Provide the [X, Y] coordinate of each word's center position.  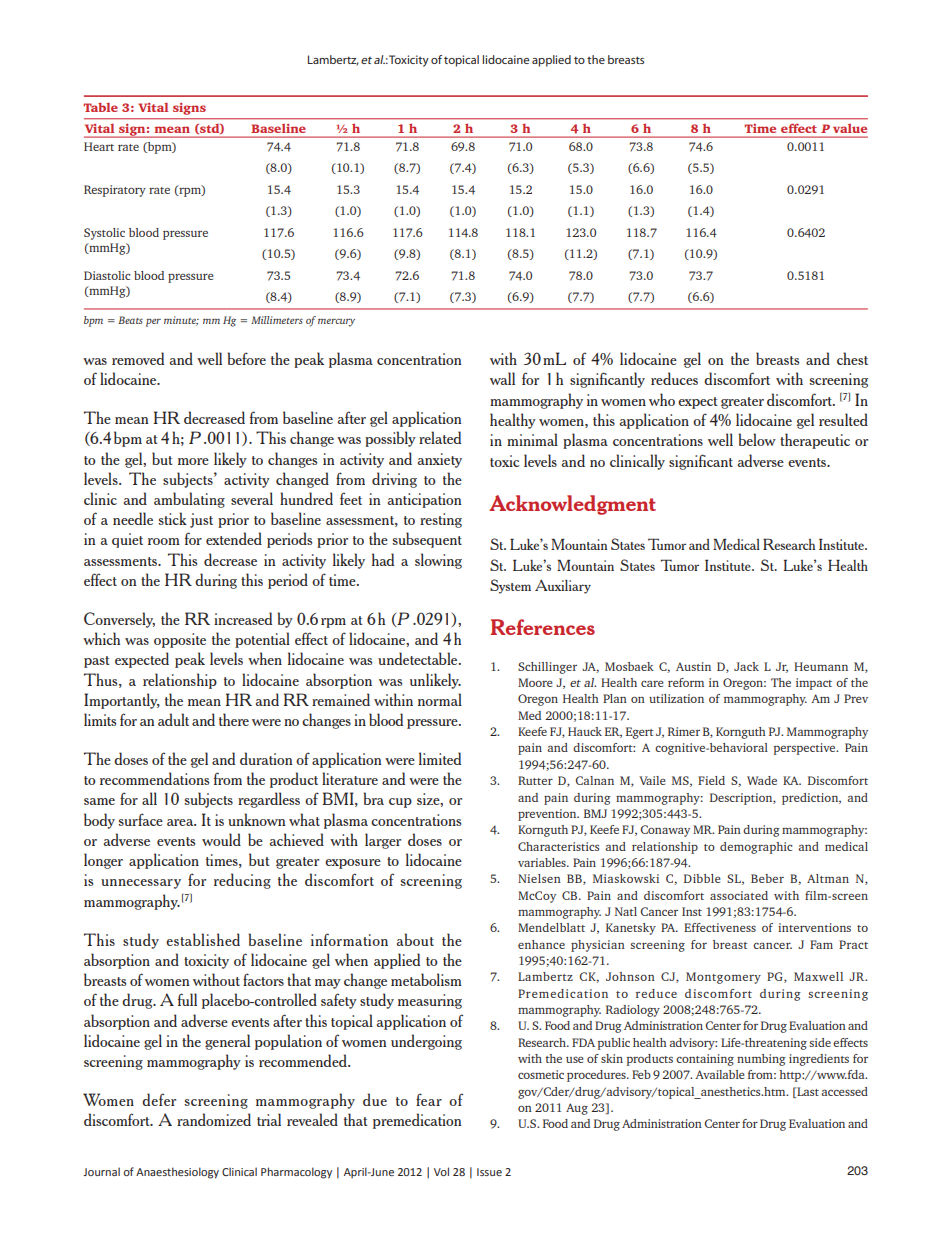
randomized [214, 1119]
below [757, 439]
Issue [489, 1172]
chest [852, 358]
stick [172, 518]
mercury [336, 322]
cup [400, 803]
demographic [756, 848]
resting [441, 520]
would [221, 839]
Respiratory [115, 191]
